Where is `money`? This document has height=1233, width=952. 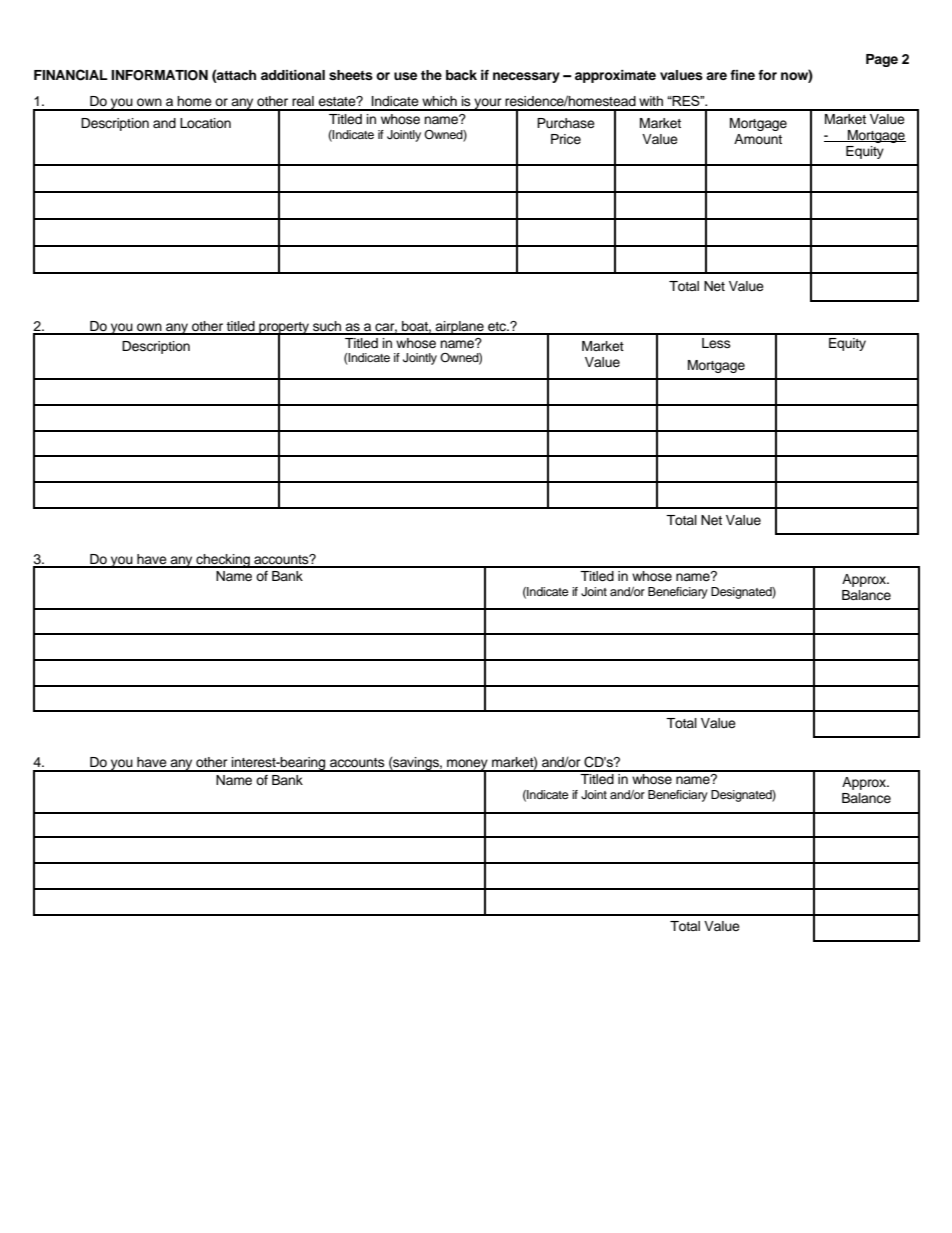 money is located at coordinates (467, 765).
